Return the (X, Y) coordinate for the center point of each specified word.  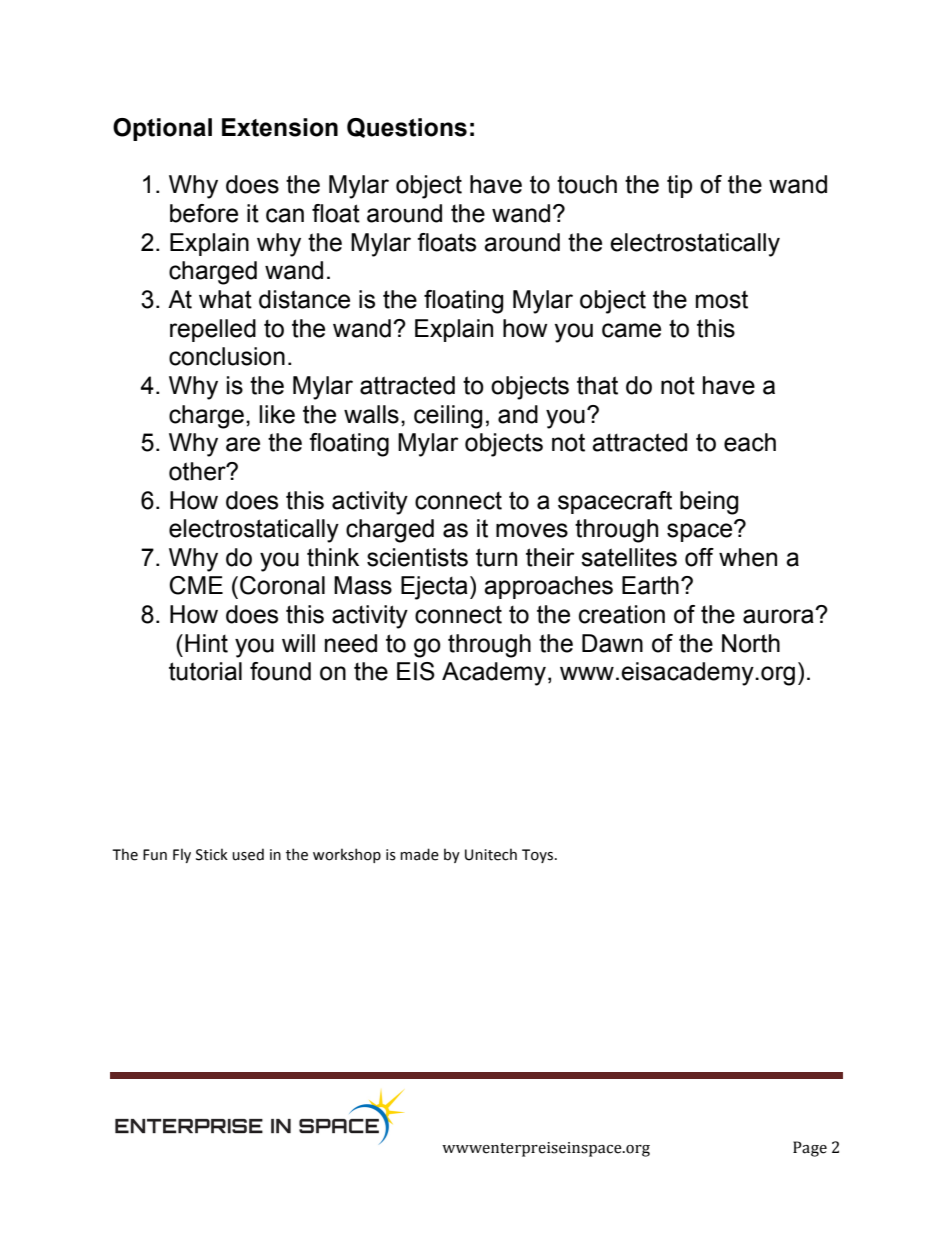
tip (679, 186)
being (709, 503)
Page (810, 1149)
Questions (407, 128)
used (248, 854)
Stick (212, 854)
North (751, 643)
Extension (280, 127)
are (243, 444)
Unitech (491, 854)
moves (532, 530)
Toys (539, 856)
